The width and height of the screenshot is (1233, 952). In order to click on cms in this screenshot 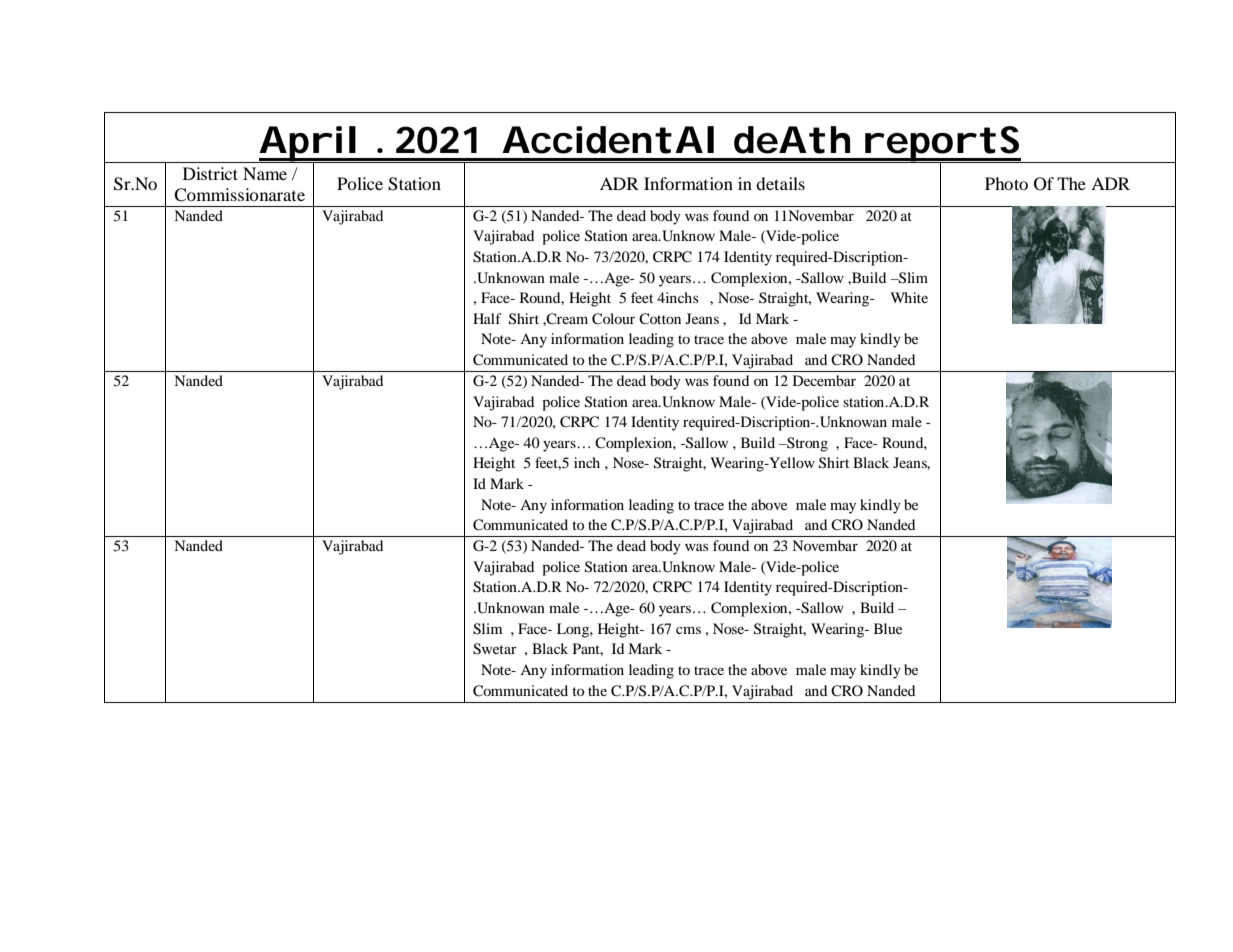, I will do `click(688, 630)`.
